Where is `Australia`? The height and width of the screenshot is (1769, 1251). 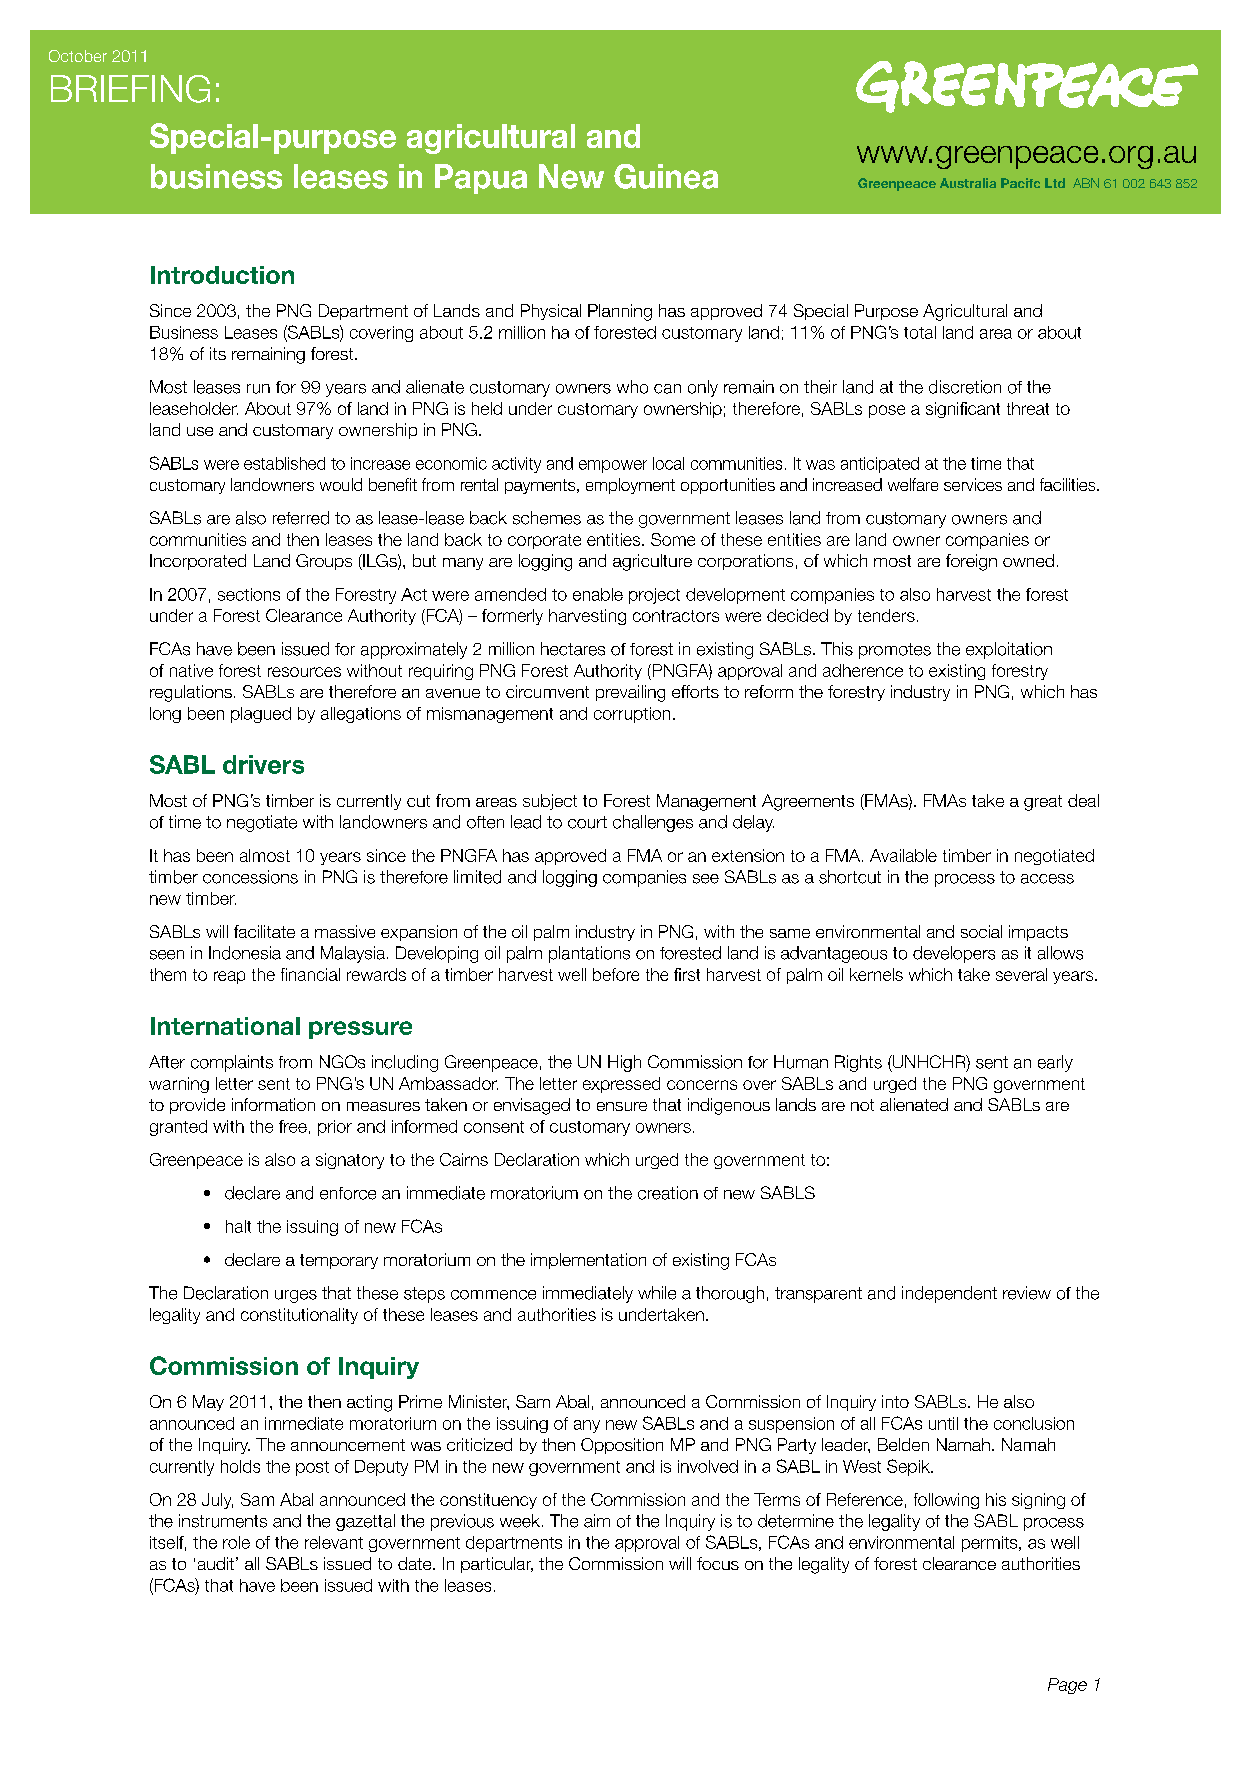
Australia is located at coordinates (968, 183).
